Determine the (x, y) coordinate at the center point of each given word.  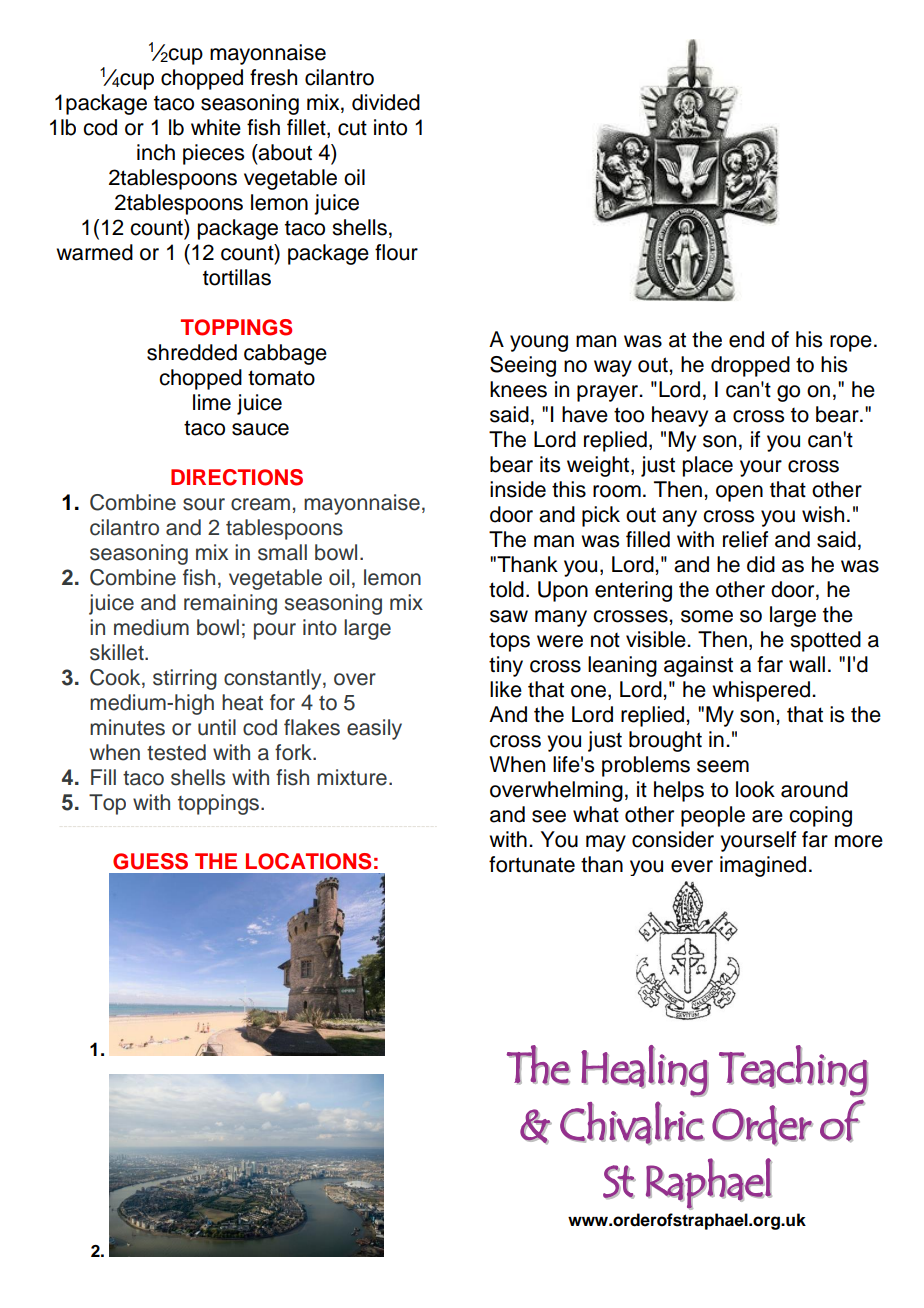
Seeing (523, 366)
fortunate (532, 864)
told (506, 589)
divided (386, 102)
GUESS (150, 861)
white (216, 127)
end (746, 339)
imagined (763, 866)
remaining (230, 604)
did (761, 564)
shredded (192, 352)
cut (352, 128)
